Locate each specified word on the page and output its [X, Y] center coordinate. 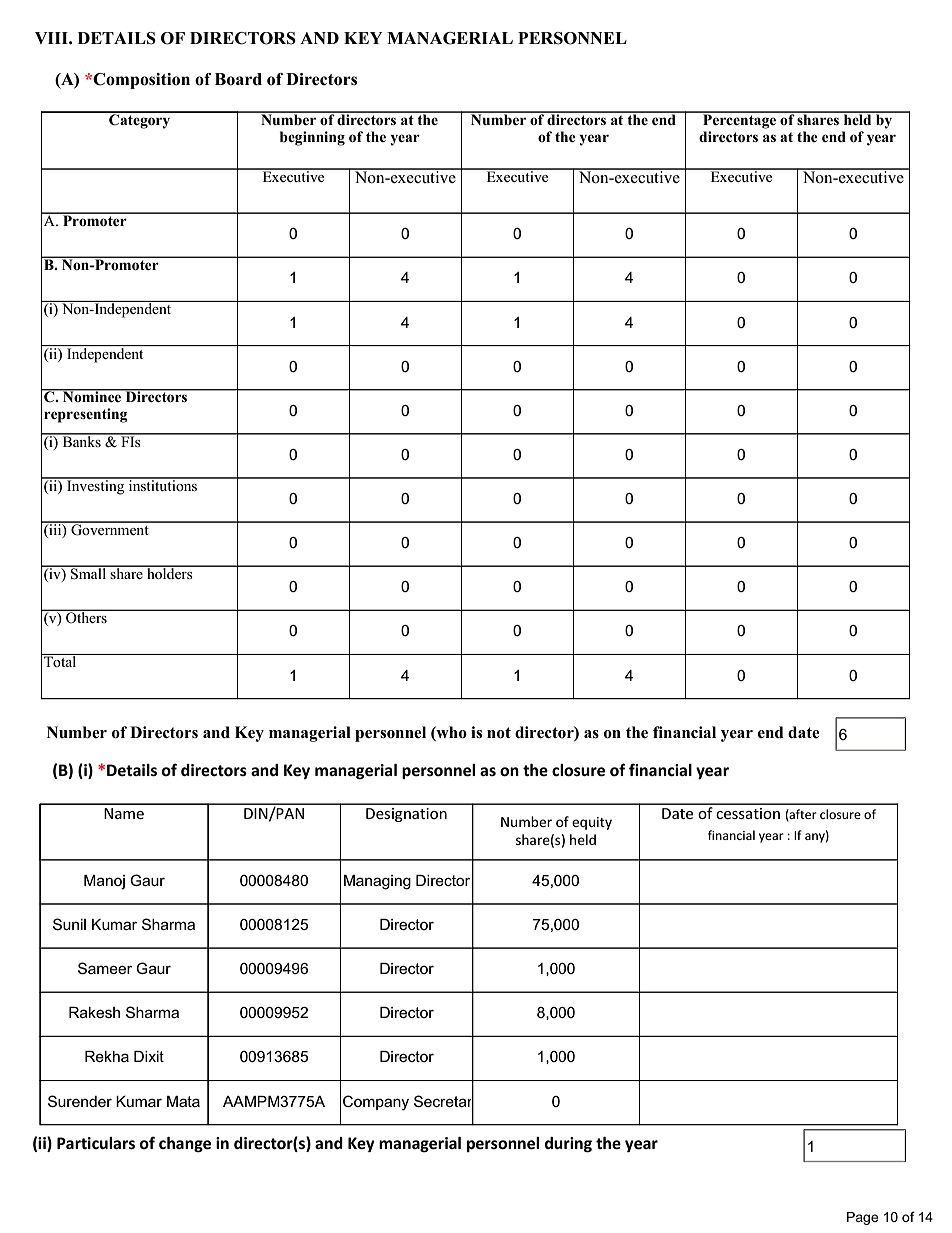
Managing [377, 882]
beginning [312, 138]
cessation [748, 813]
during [568, 1145]
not [499, 733]
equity [592, 823]
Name [124, 813]
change [185, 1145]
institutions [163, 484]
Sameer [105, 968]
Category [140, 120]
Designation [406, 815]
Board [238, 79]
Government [110, 529]
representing [86, 415]
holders [170, 572]
